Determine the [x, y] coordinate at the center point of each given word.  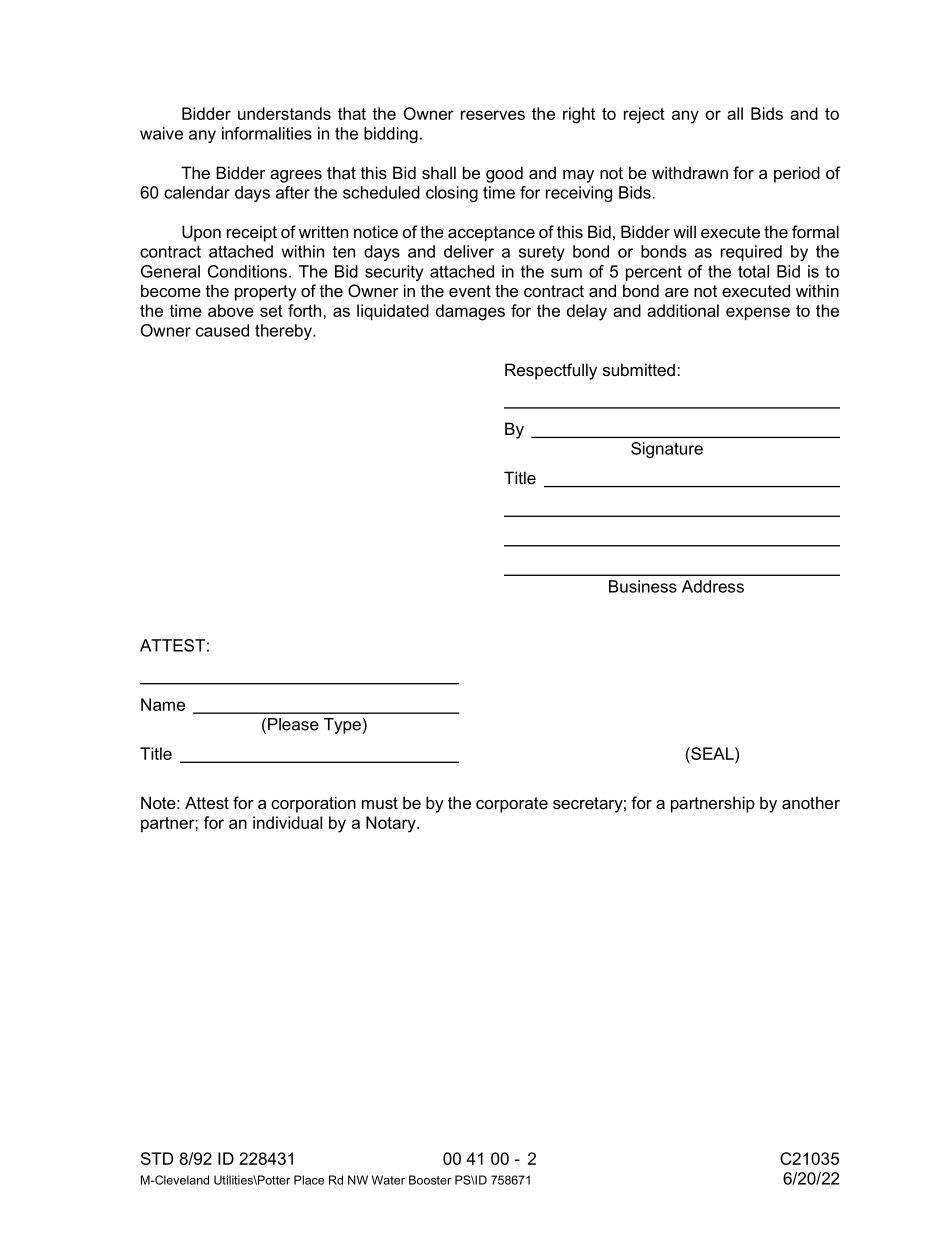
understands [284, 113]
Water [388, 1180]
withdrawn [690, 172]
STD [157, 1158]
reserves [493, 115]
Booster [430, 1180]
